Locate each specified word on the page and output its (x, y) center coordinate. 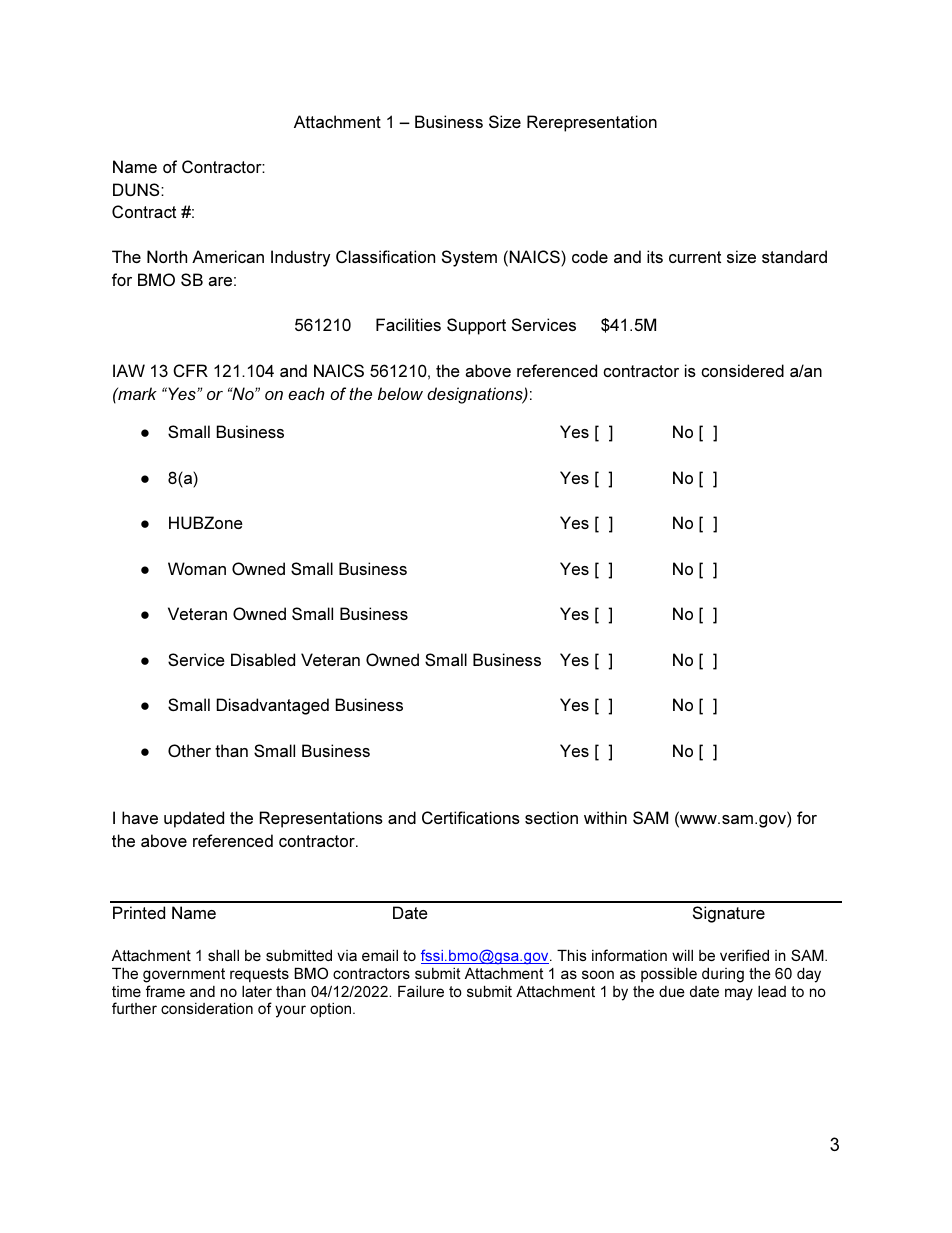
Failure (421, 991)
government (184, 975)
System (469, 258)
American (228, 256)
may (739, 994)
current (695, 257)
